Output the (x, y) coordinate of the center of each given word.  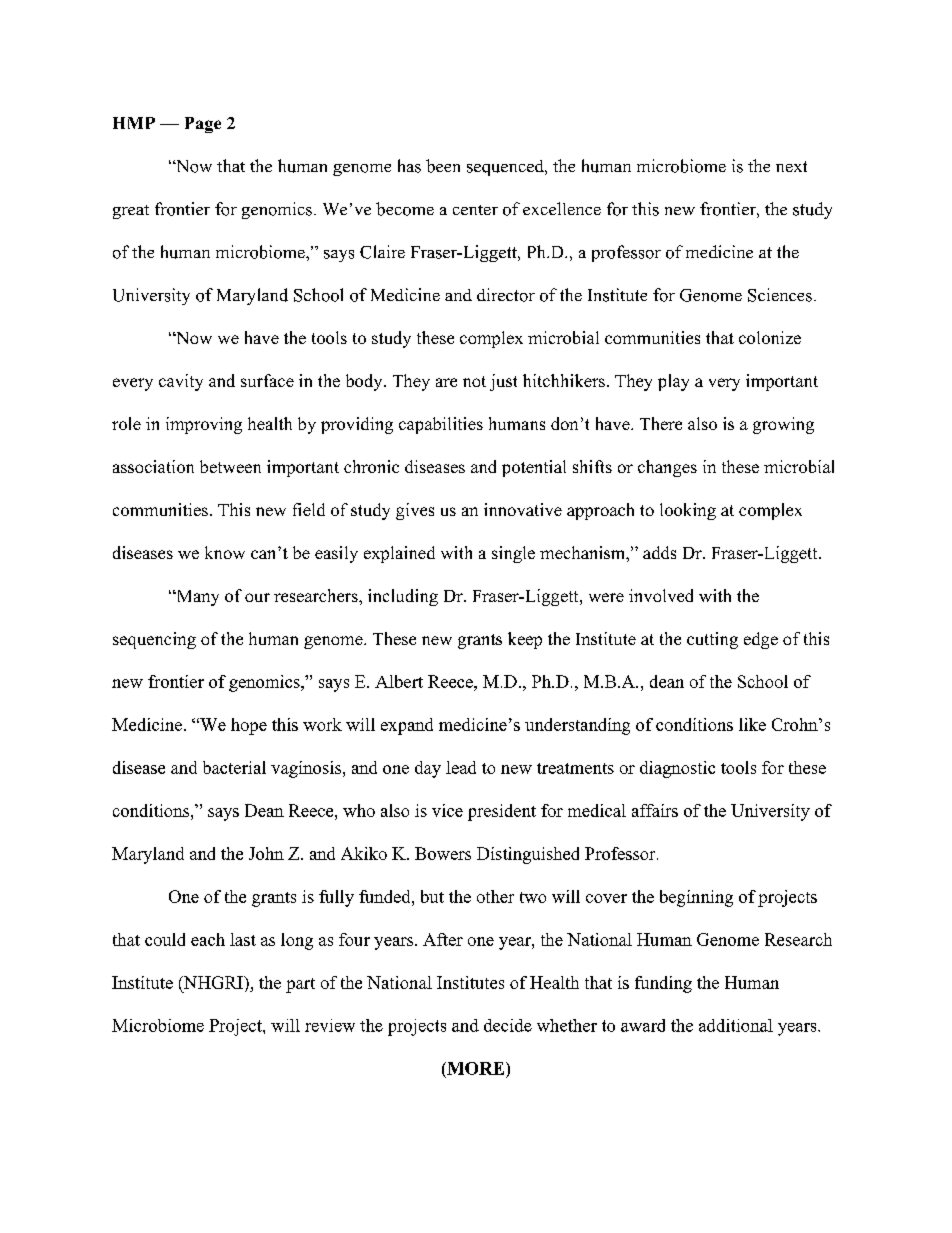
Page (203, 125)
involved (661, 595)
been (443, 166)
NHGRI (213, 983)
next (791, 166)
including (403, 597)
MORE (476, 1068)
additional (736, 1025)
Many (196, 598)
